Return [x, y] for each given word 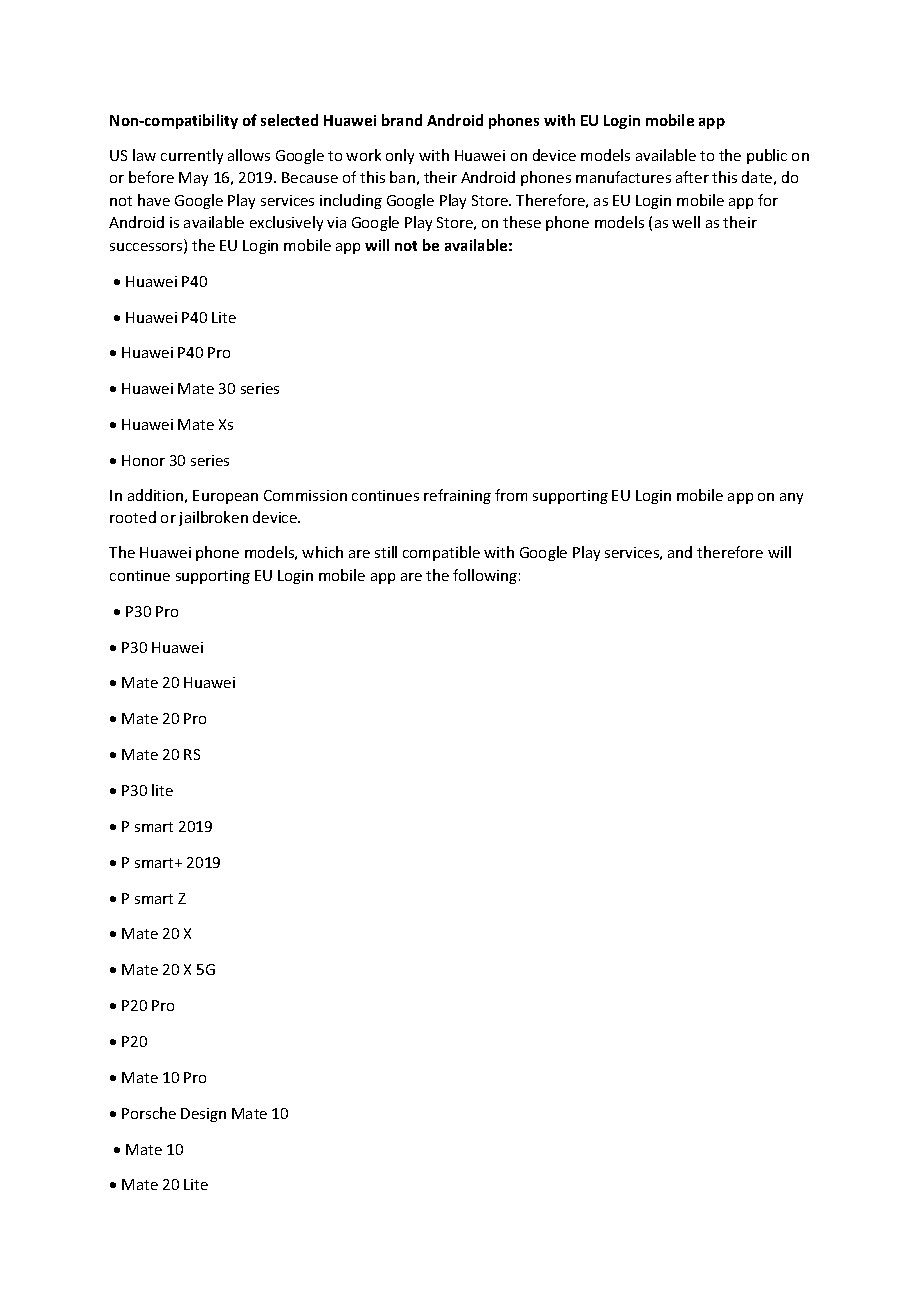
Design [203, 1115]
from [511, 495]
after [692, 177]
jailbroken [213, 518]
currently [192, 156]
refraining [457, 496]
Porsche [149, 1113]
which [322, 552]
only [400, 156]
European [225, 497]
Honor [143, 460]
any [791, 498]
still [386, 552]
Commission [305, 495]
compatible [441, 553]
